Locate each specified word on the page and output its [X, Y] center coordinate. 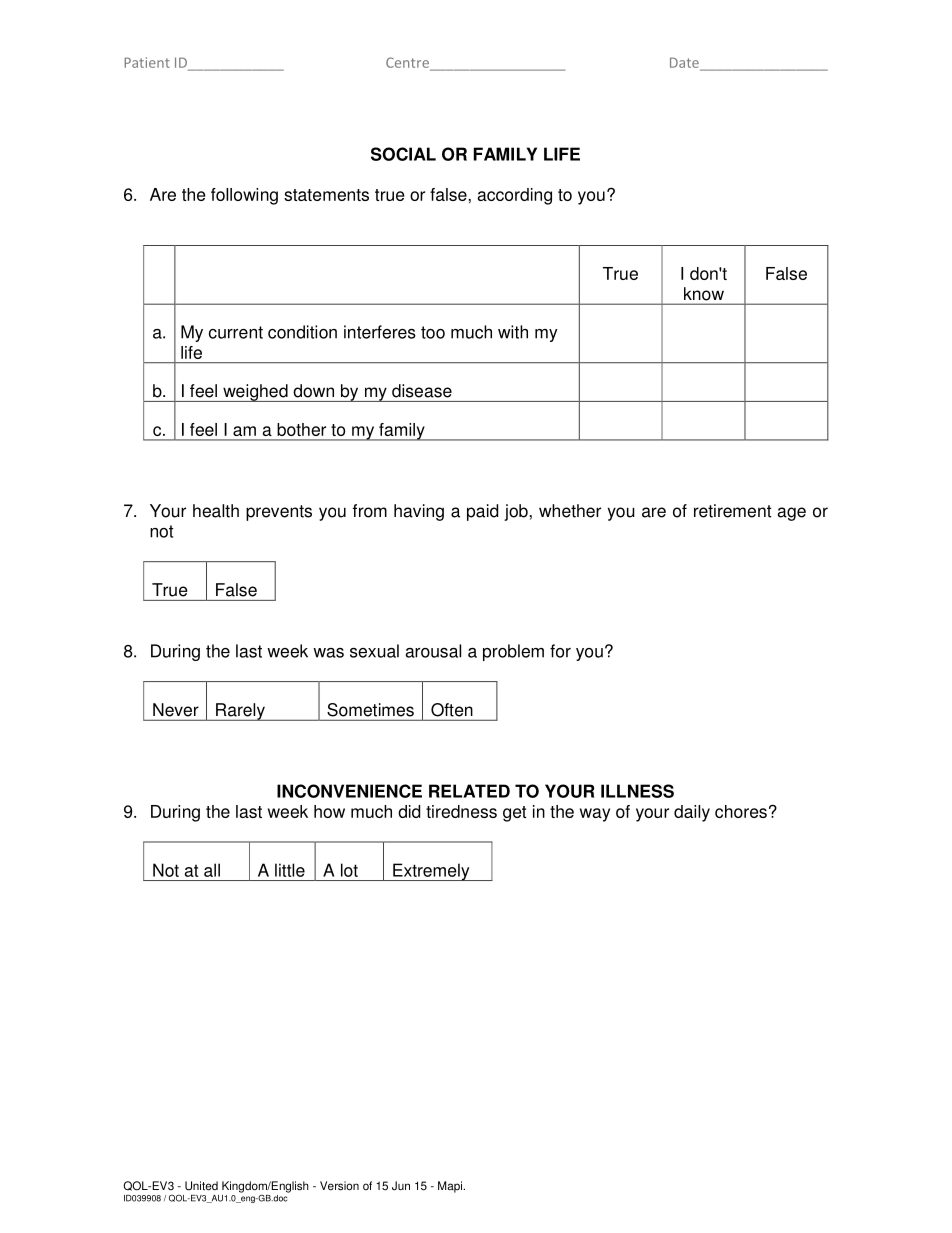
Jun [401, 1186]
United [201, 1186]
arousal [433, 651]
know [704, 294]
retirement [733, 511]
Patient [147, 62]
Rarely [240, 712]
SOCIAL [403, 154]
